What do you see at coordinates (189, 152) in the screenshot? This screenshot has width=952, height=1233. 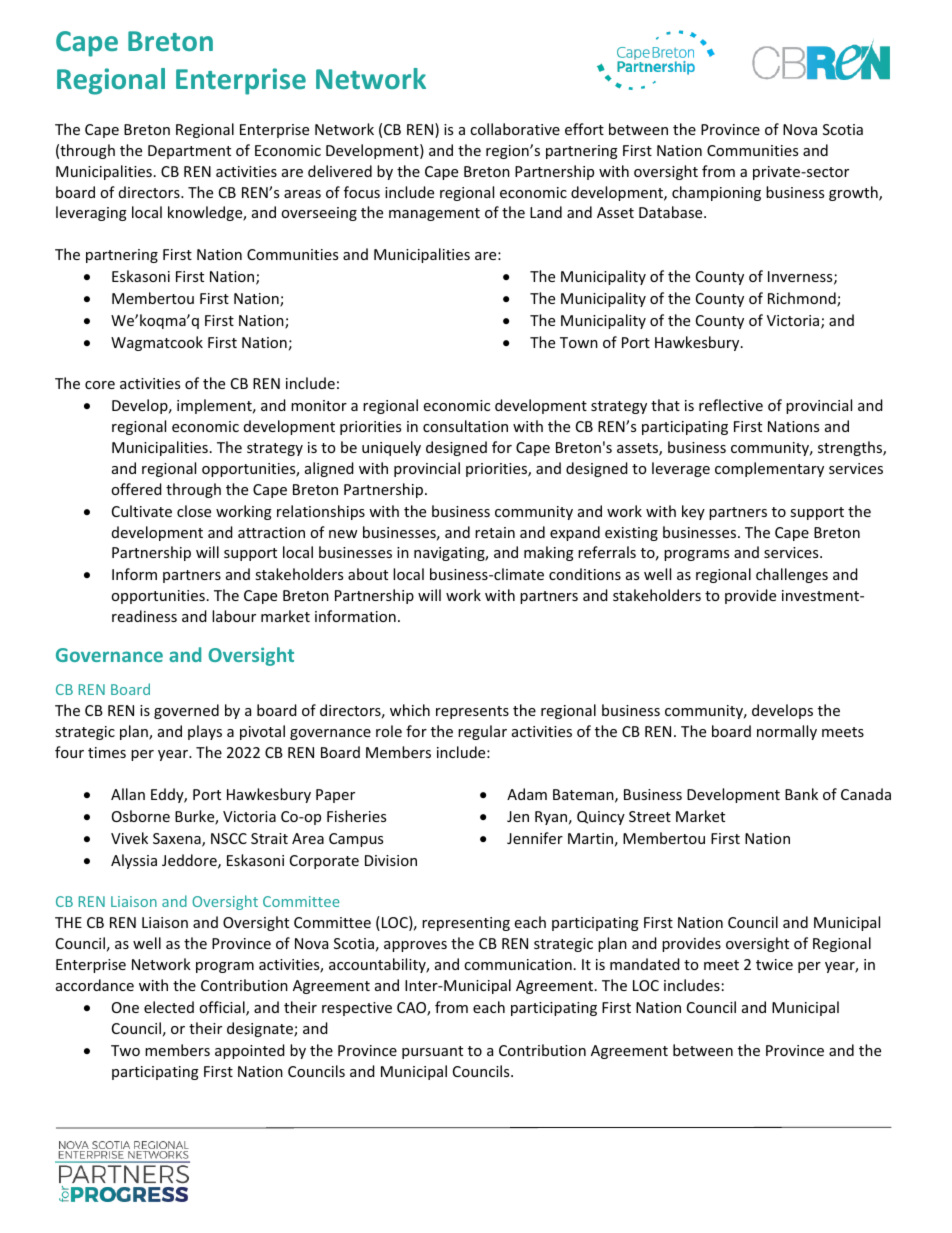 I see `Department` at bounding box center [189, 152].
